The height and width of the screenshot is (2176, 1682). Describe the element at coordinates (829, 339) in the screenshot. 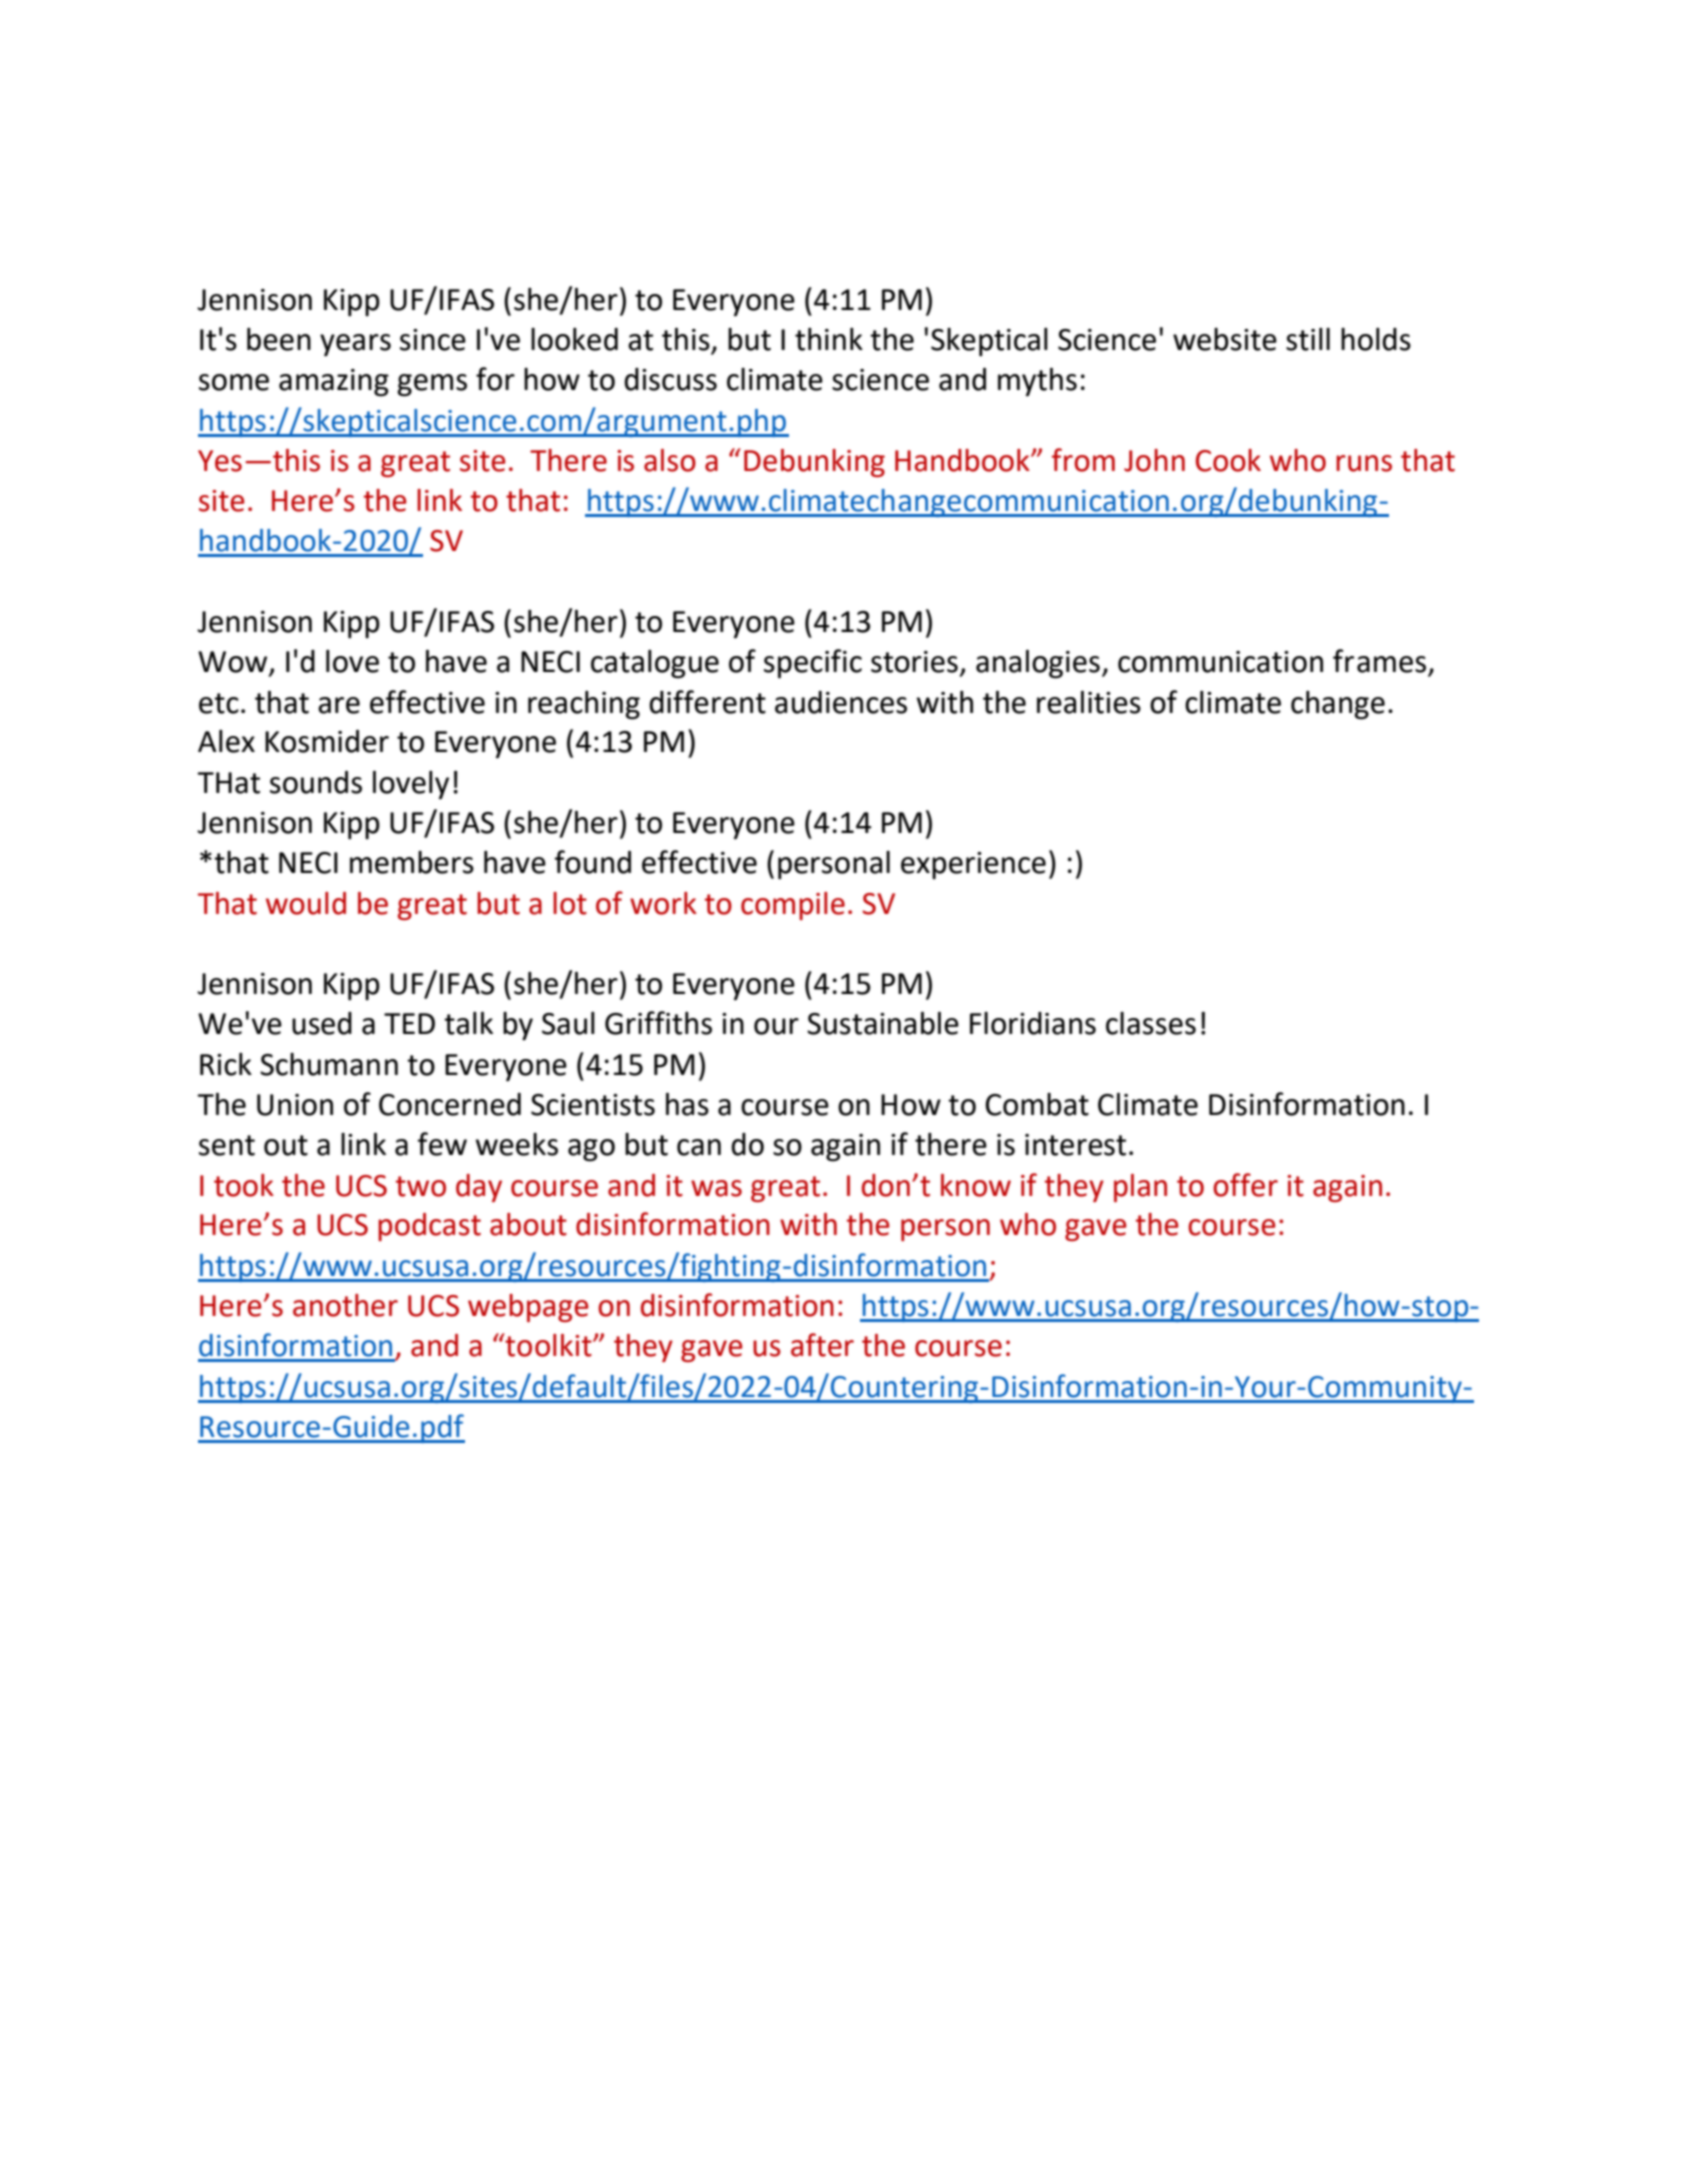

I see `think` at that location.
